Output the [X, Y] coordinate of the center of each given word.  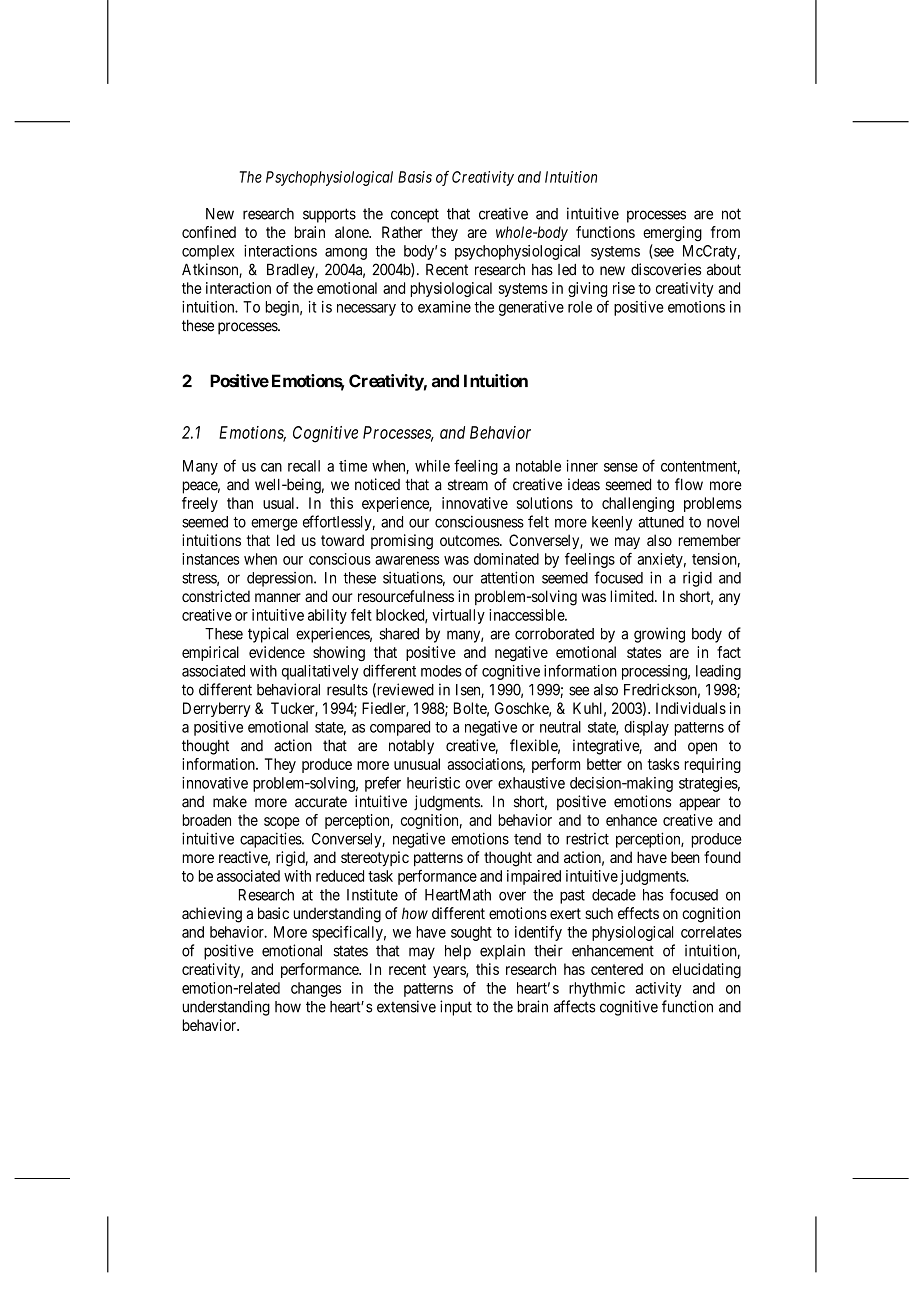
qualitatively [320, 672]
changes [316, 989]
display [646, 728]
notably [411, 747]
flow [689, 484]
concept [415, 215]
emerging [672, 233]
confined [209, 232]
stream [468, 485]
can [271, 467]
